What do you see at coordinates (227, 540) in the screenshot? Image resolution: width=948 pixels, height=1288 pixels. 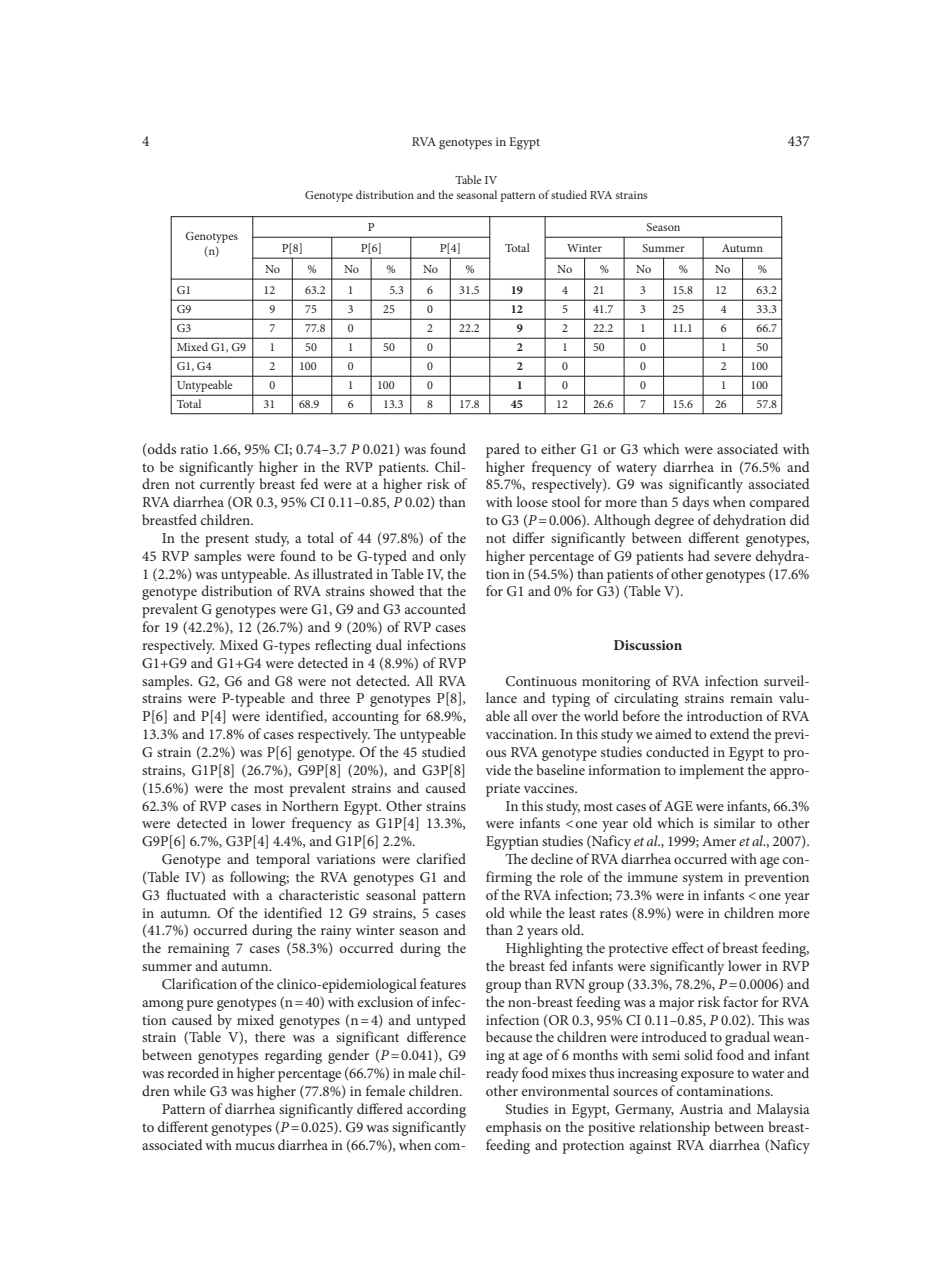 I see `present` at bounding box center [227, 540].
